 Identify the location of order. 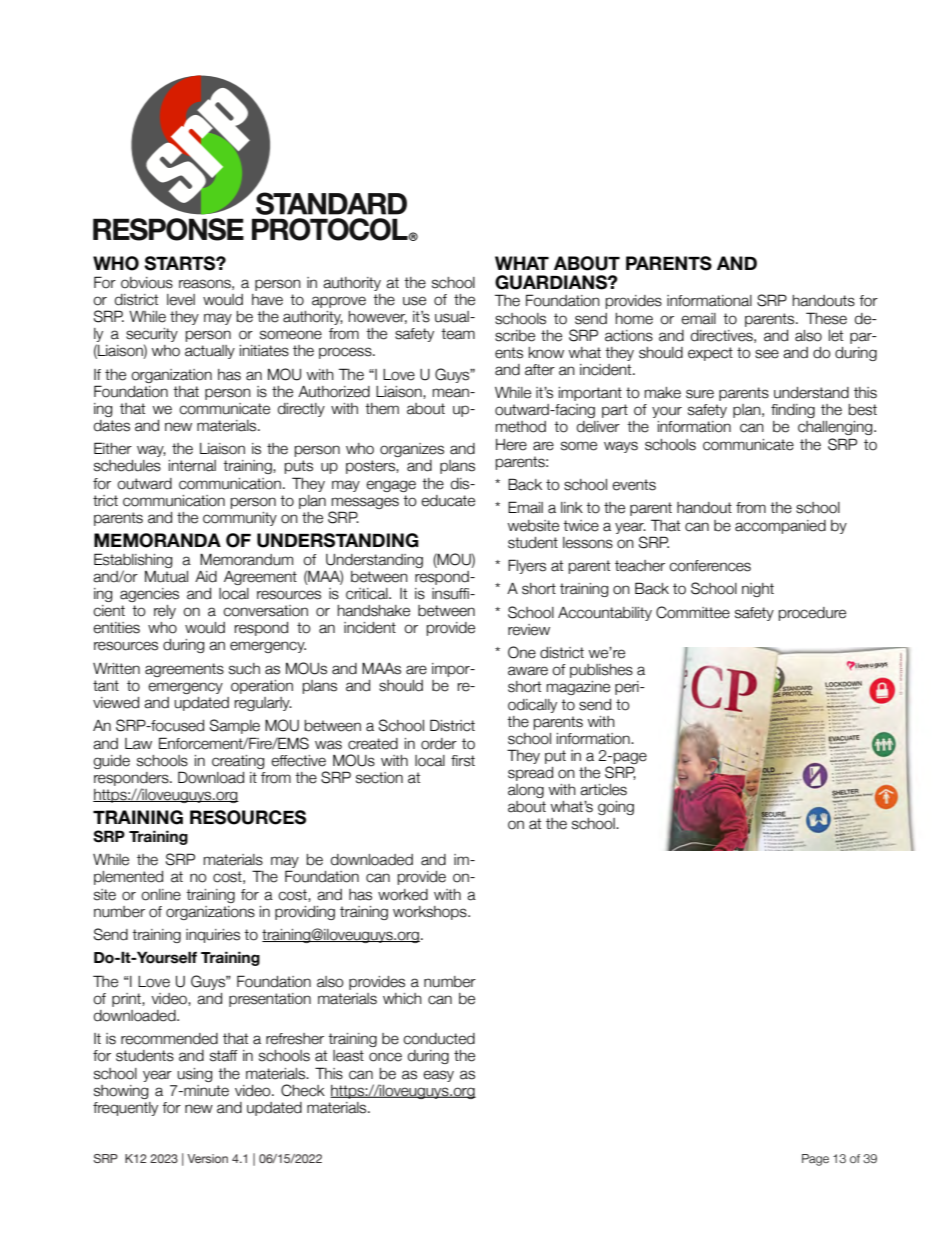
(439, 744).
